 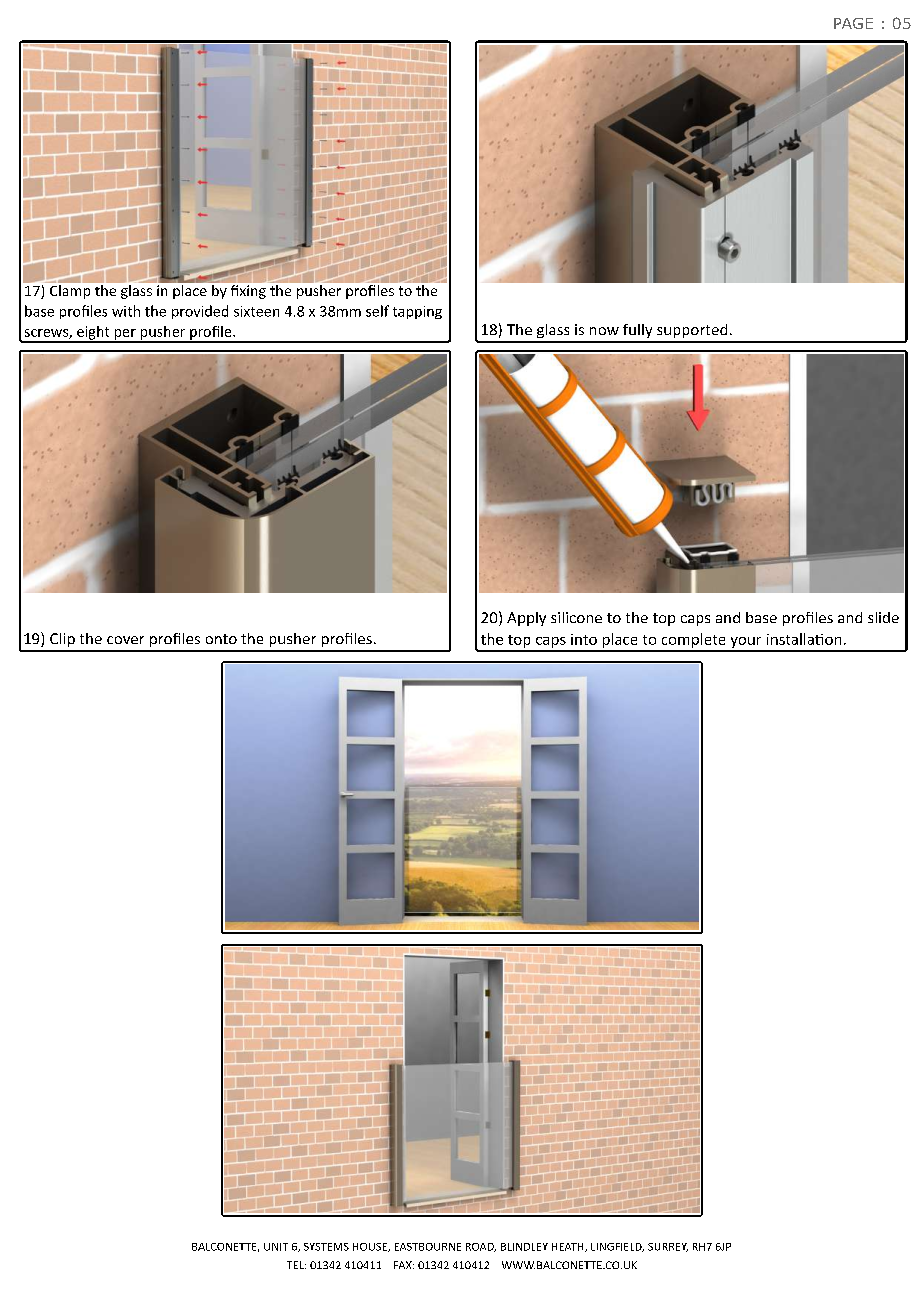 What do you see at coordinates (853, 23) in the screenshot?
I see `PAGE` at bounding box center [853, 23].
